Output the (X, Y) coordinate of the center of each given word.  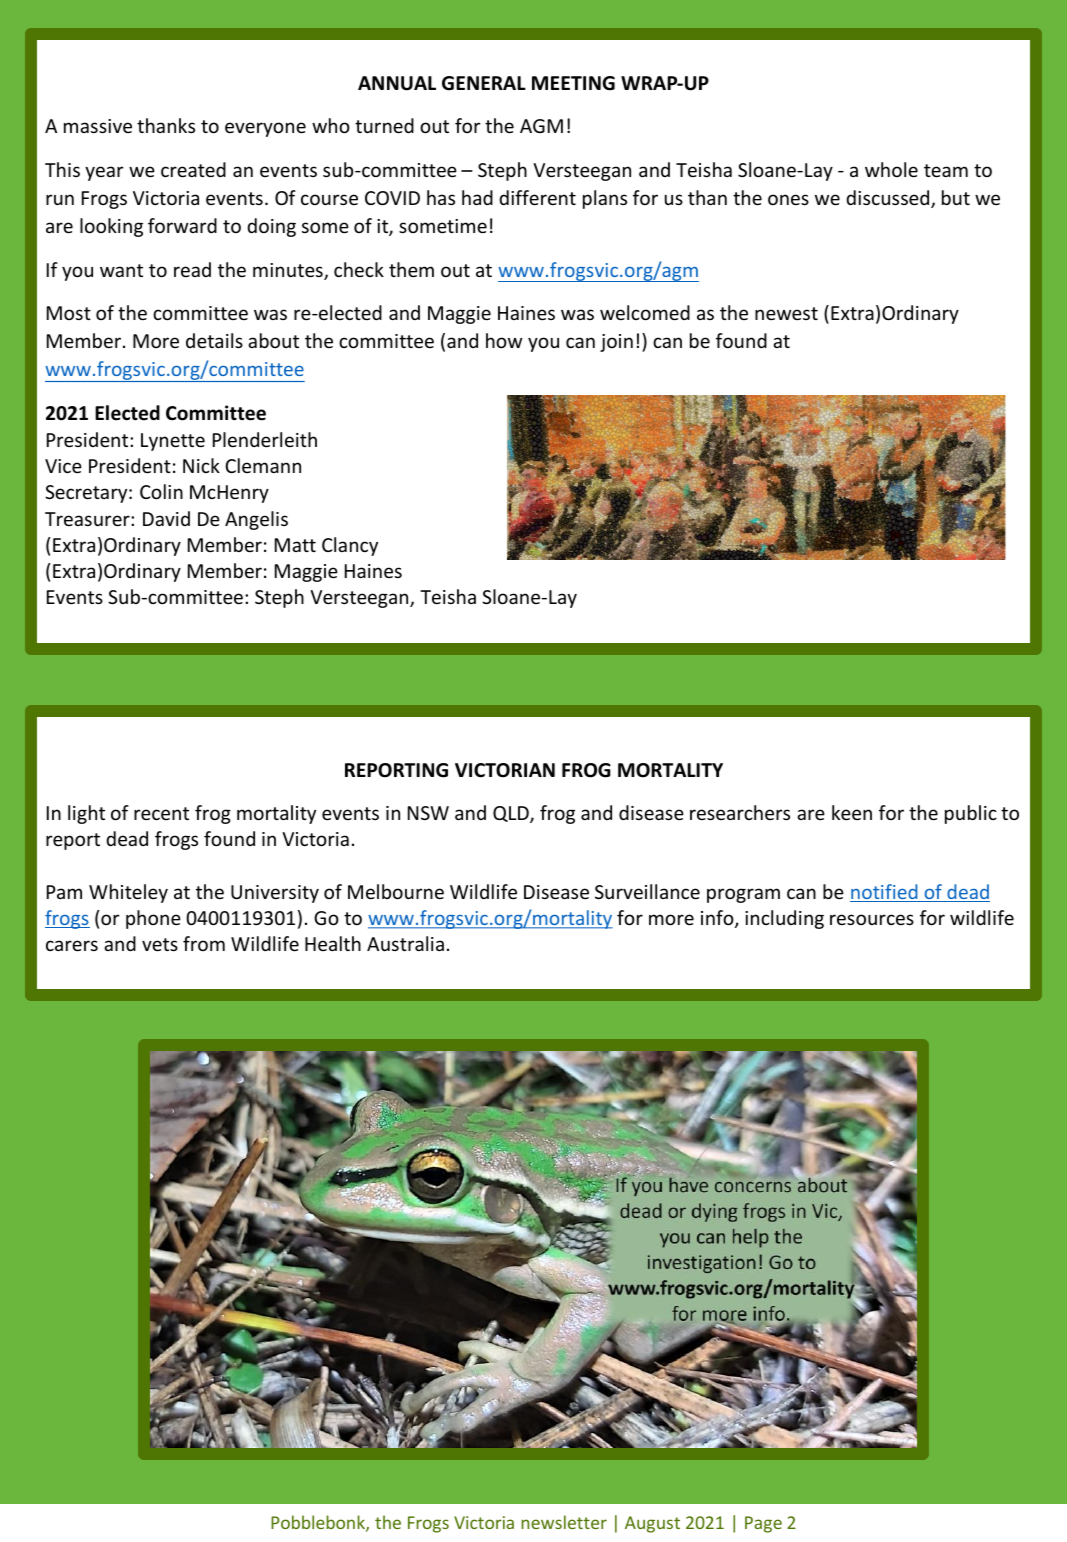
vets (160, 944)
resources (872, 919)
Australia (405, 943)
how (504, 340)
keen (852, 812)
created (193, 169)
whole (891, 169)
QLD (512, 814)
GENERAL (484, 83)
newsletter (564, 1522)
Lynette (173, 442)
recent (161, 813)
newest (786, 313)
